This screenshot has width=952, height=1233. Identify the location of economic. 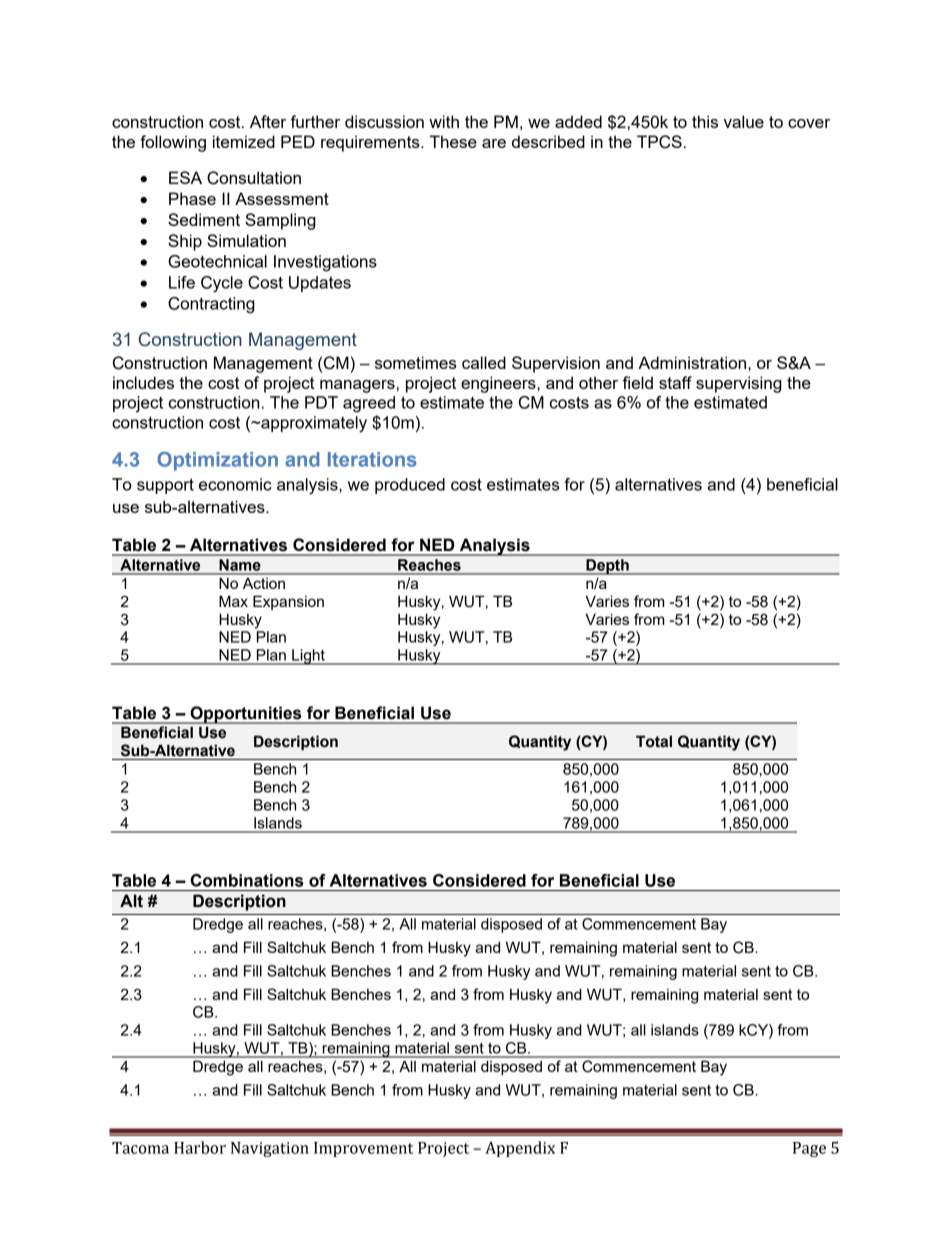
(235, 484).
